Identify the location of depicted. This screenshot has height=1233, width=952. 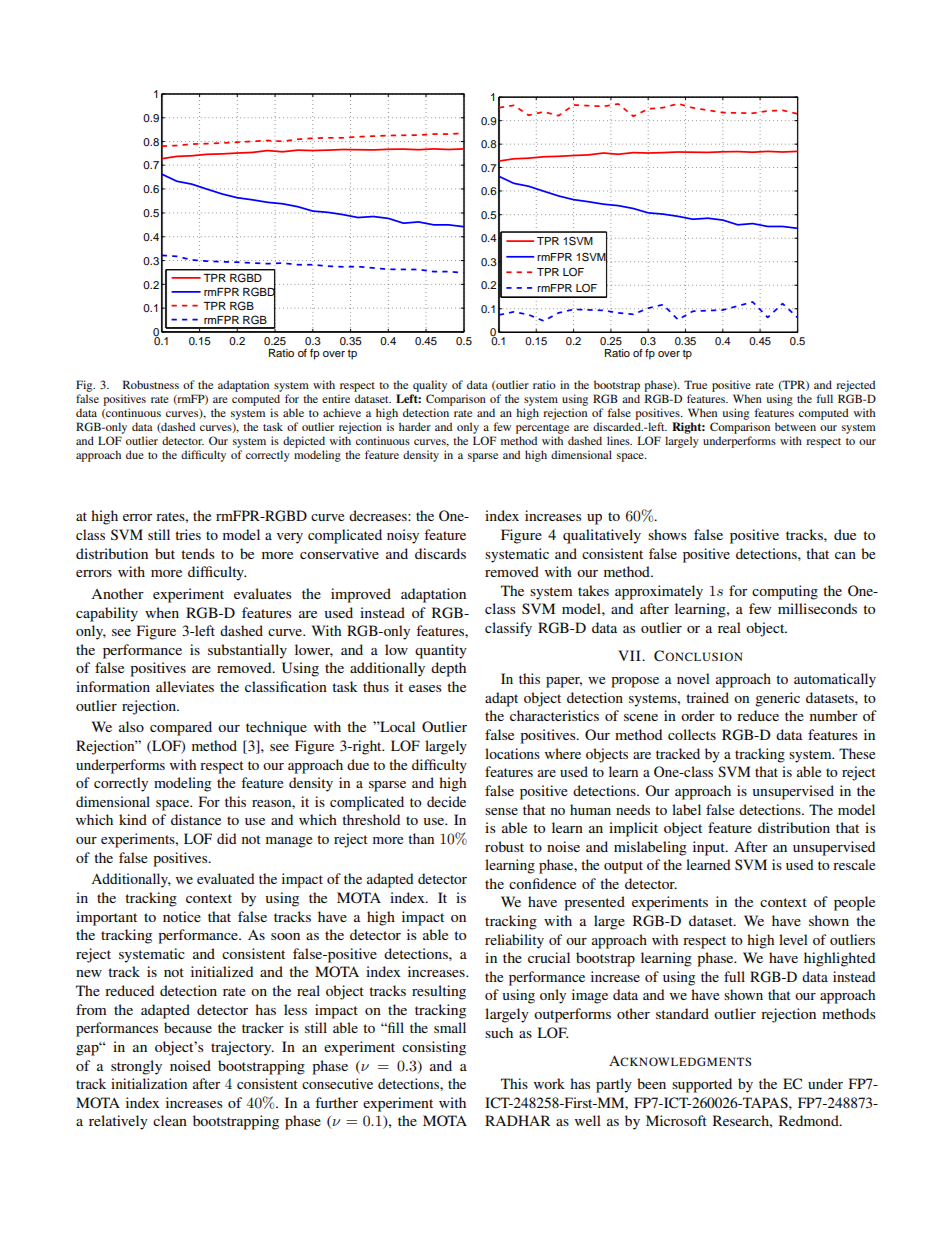
(304, 442).
